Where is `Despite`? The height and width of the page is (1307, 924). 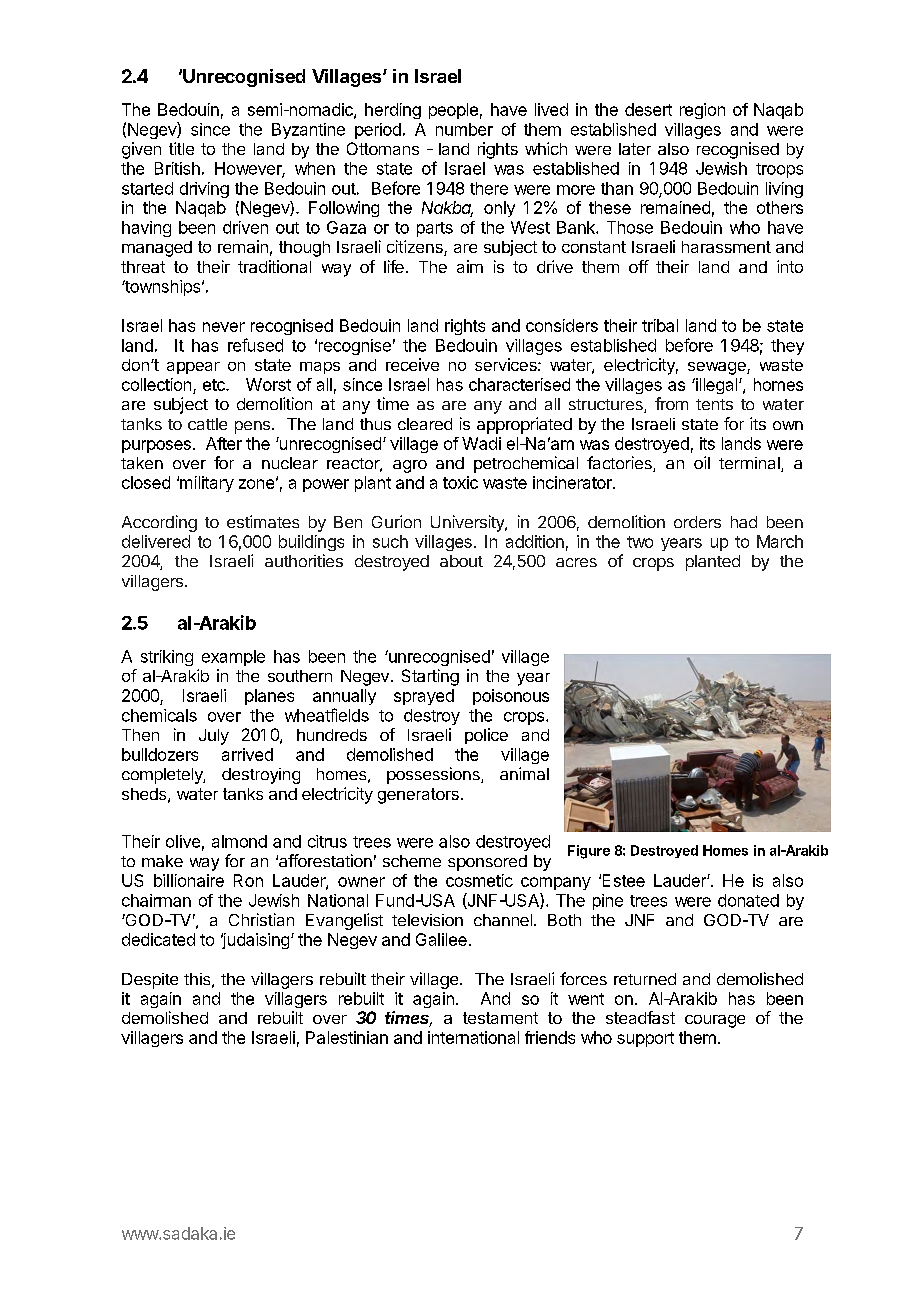
Despite is located at coordinates (150, 981).
